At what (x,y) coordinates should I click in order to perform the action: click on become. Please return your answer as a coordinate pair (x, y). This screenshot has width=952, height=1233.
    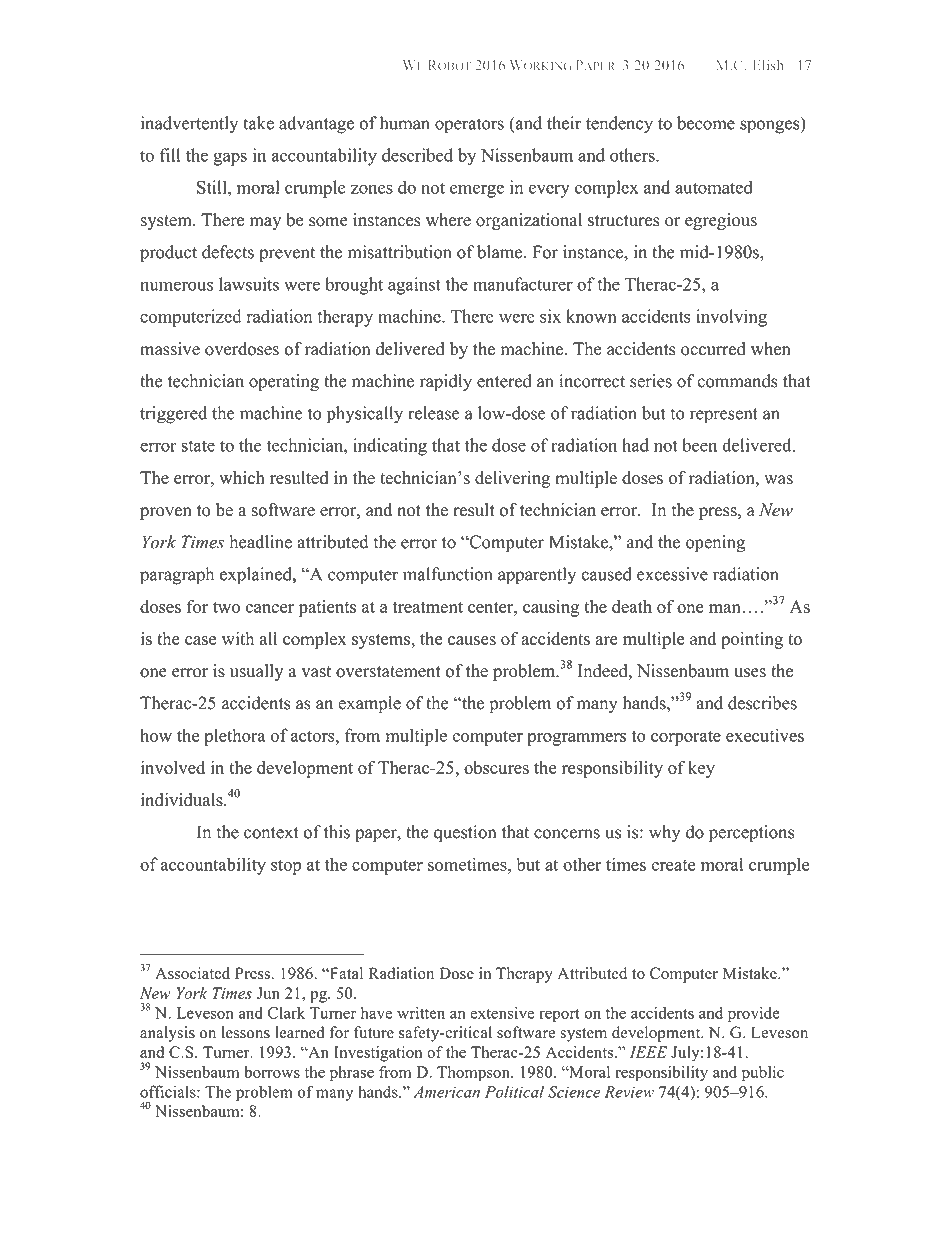
    Looking at the image, I should click on (706, 123).
